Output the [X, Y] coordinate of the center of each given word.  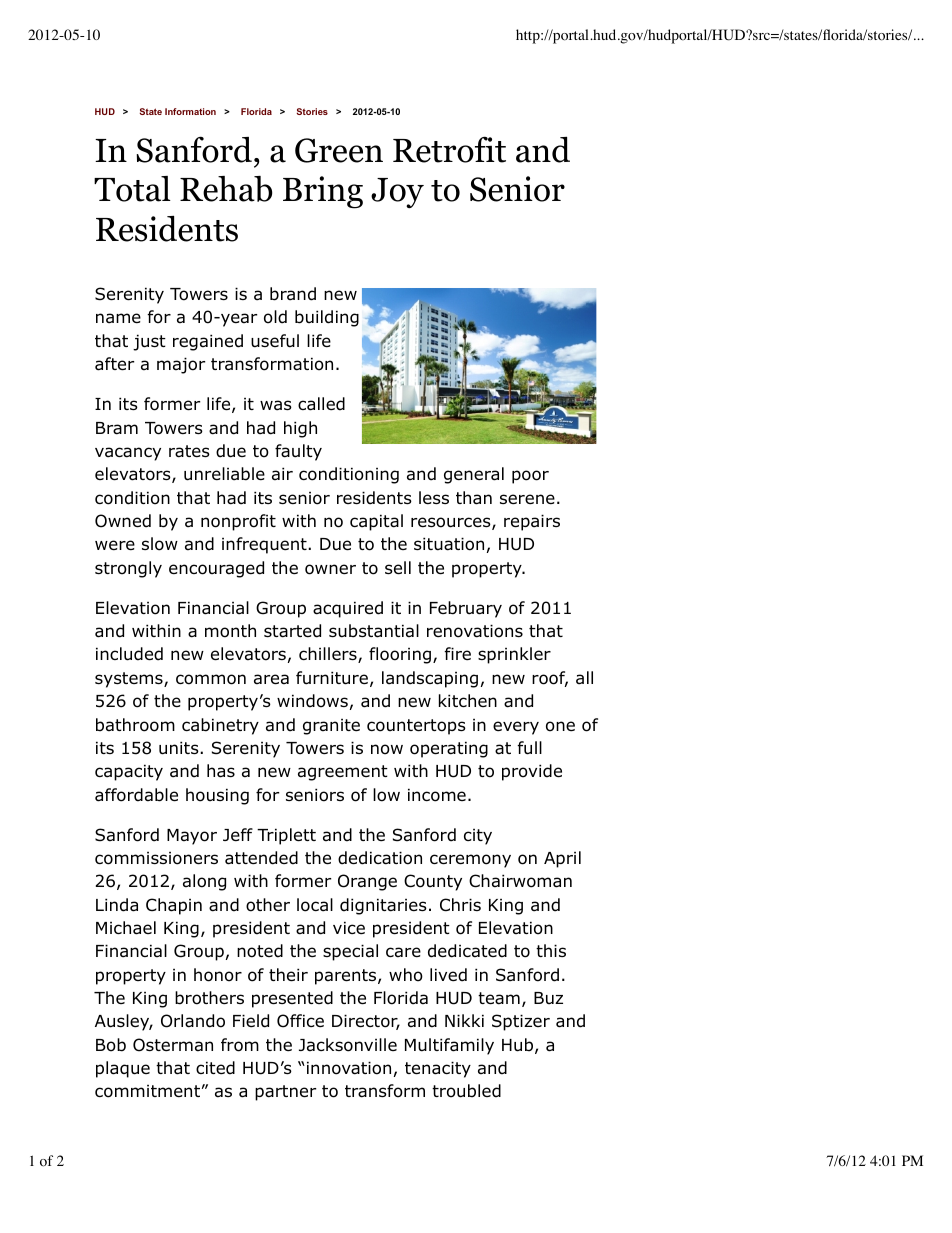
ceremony [470, 861]
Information [190, 111]
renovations [475, 631]
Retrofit [449, 149]
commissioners [156, 858]
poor [530, 477]
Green [339, 150]
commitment [147, 1091]
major [181, 365]
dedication [380, 858]
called [321, 404]
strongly [128, 569]
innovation [349, 1068]
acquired [348, 609]
